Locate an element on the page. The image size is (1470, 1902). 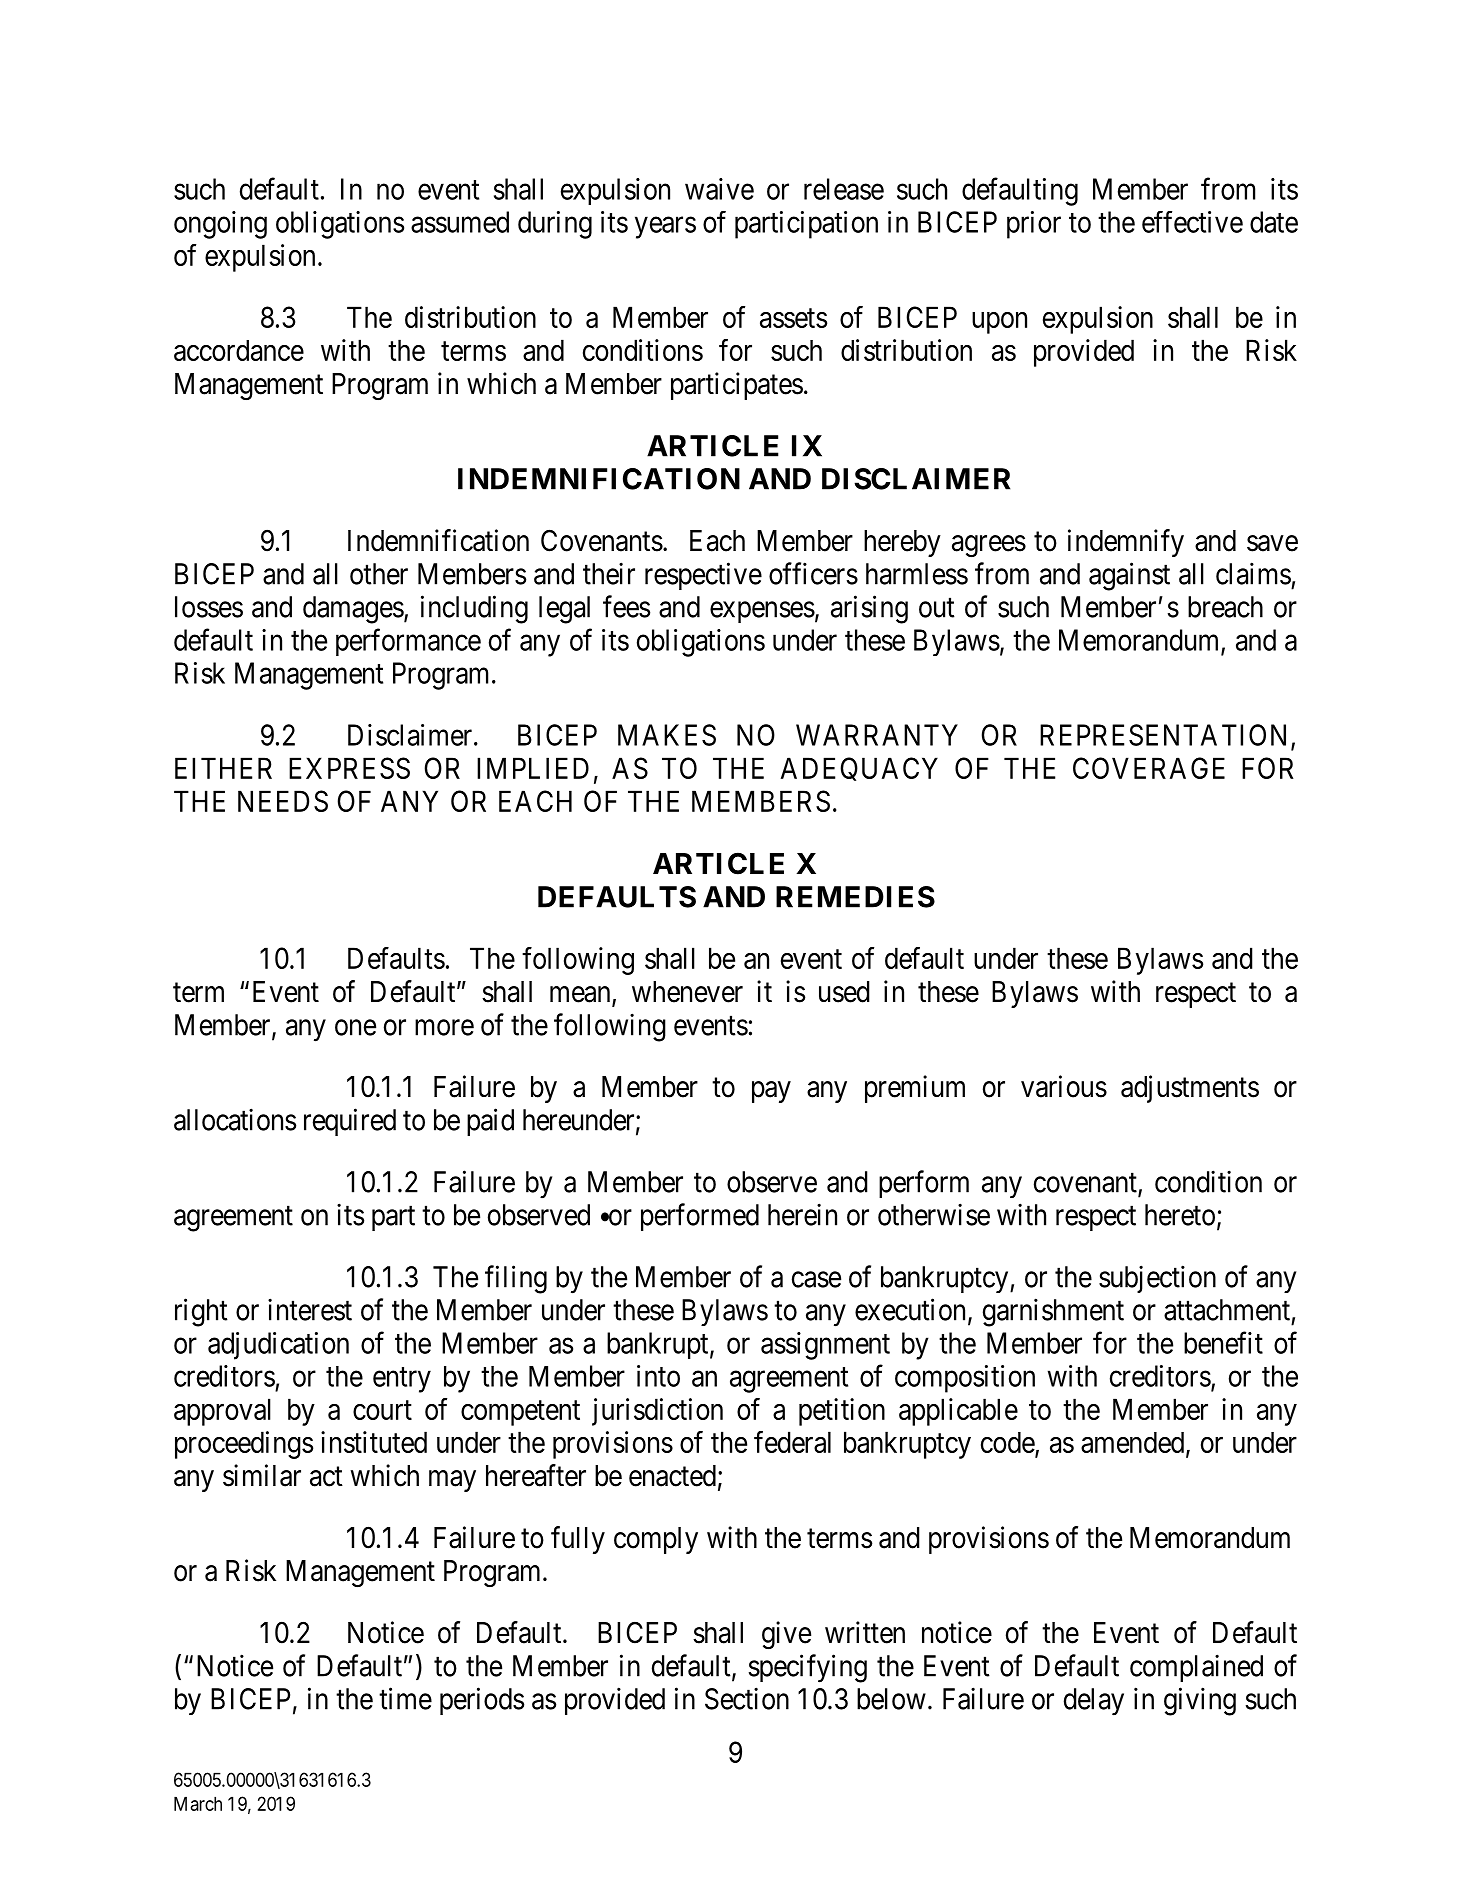
effective is located at coordinates (1192, 222).
